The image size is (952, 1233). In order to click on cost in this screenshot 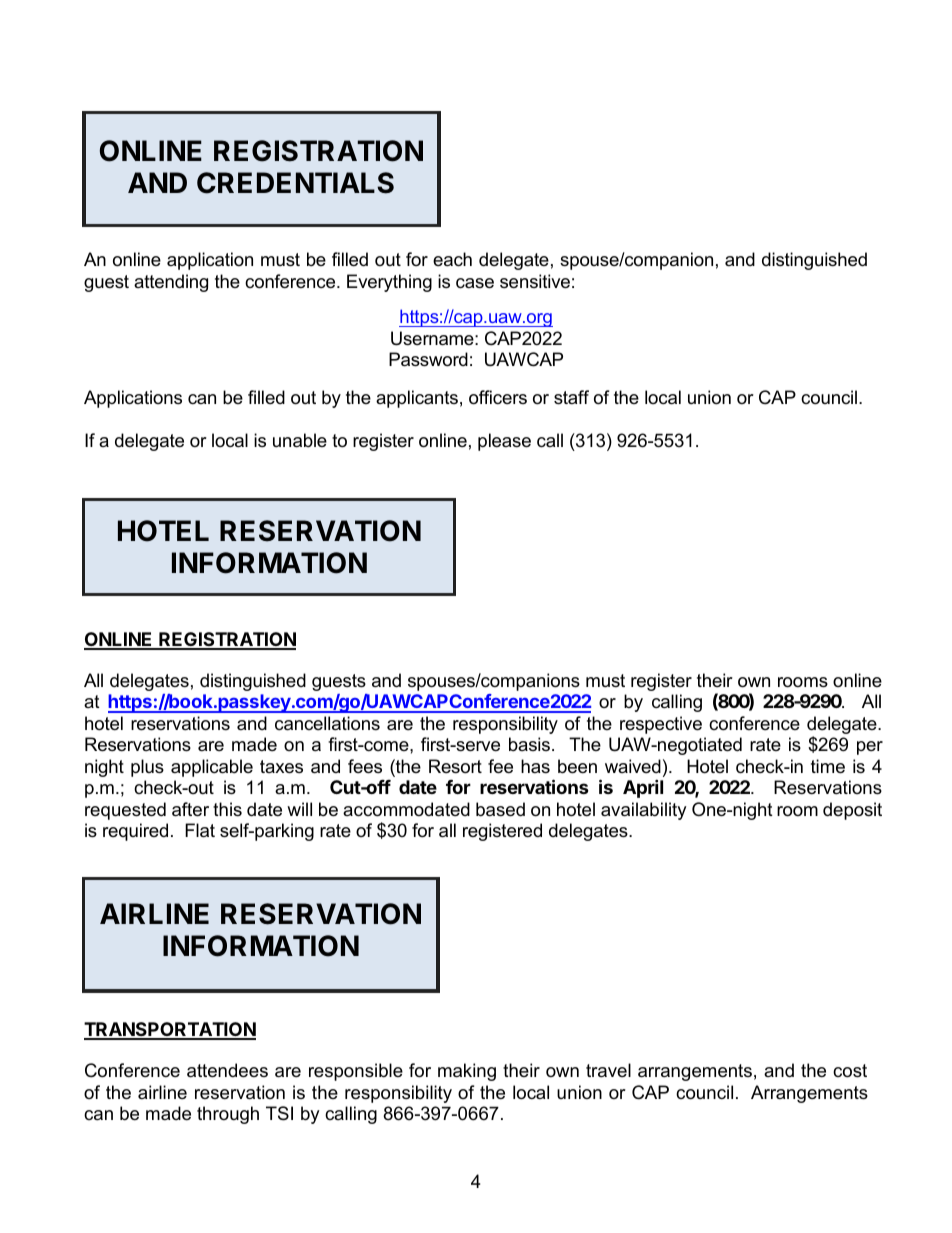, I will do `click(850, 1071)`.
